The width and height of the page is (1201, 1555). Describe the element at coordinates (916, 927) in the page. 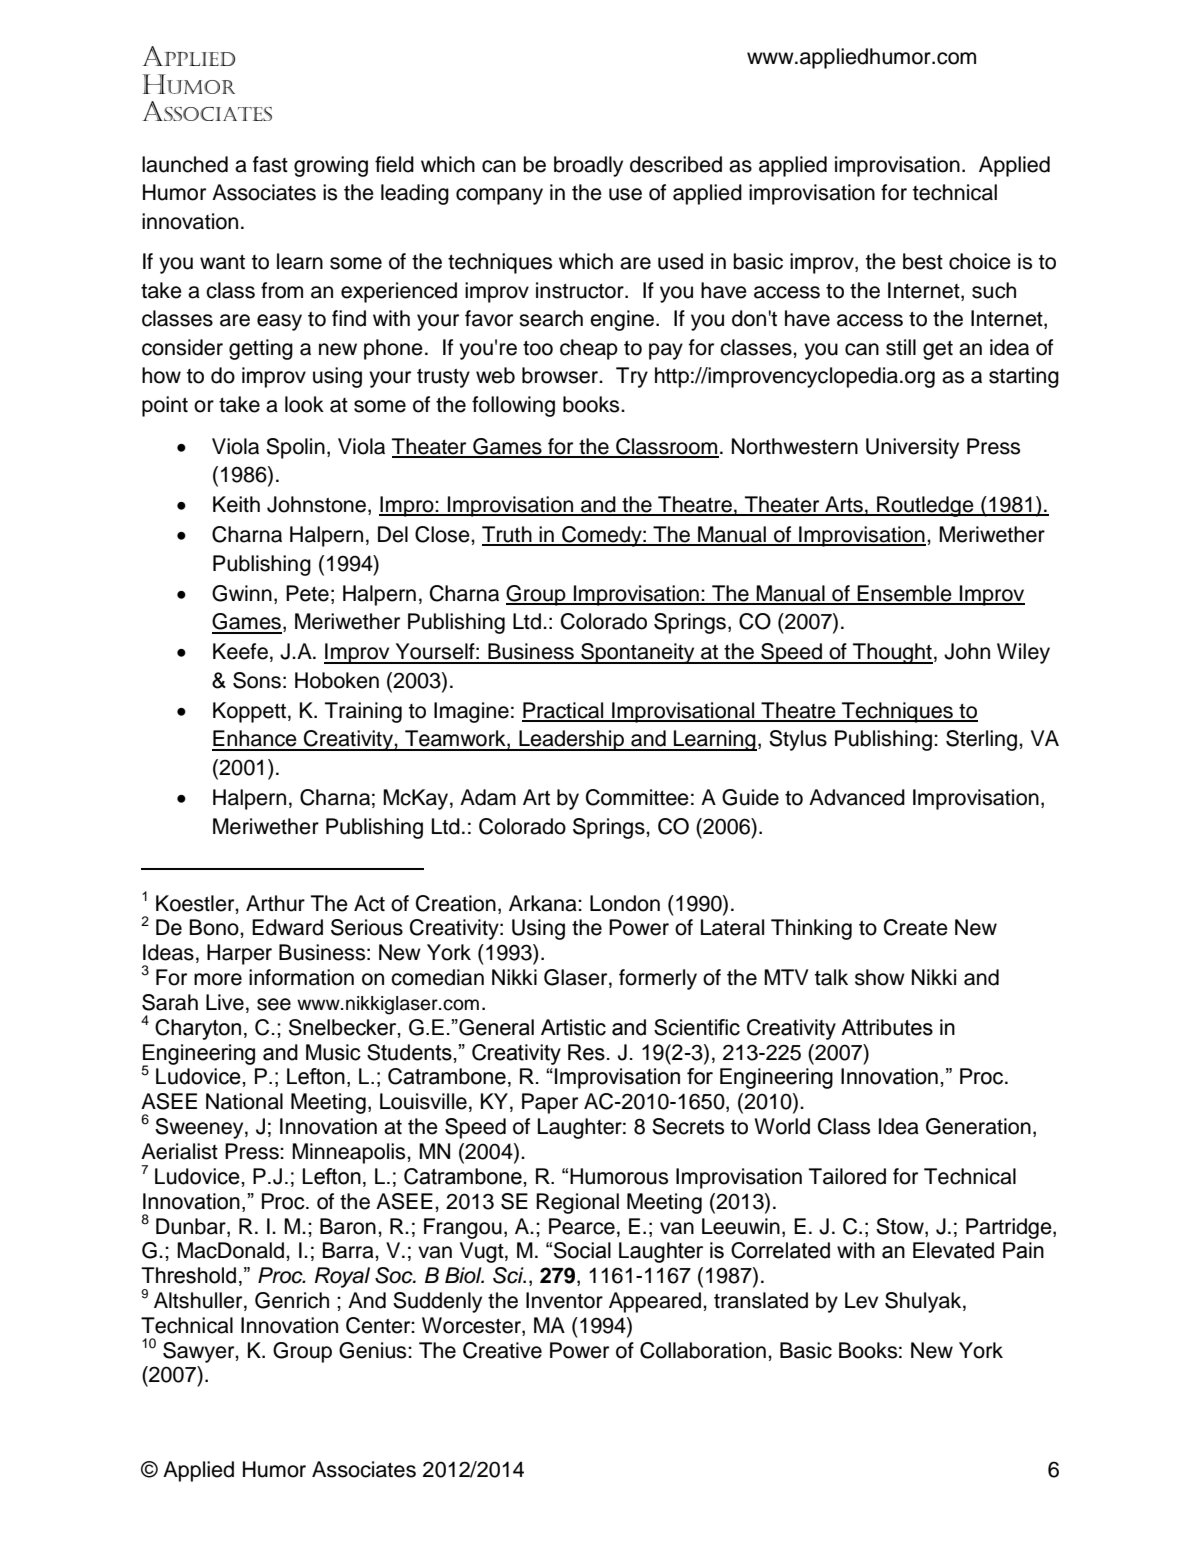

I see `Create` at that location.
